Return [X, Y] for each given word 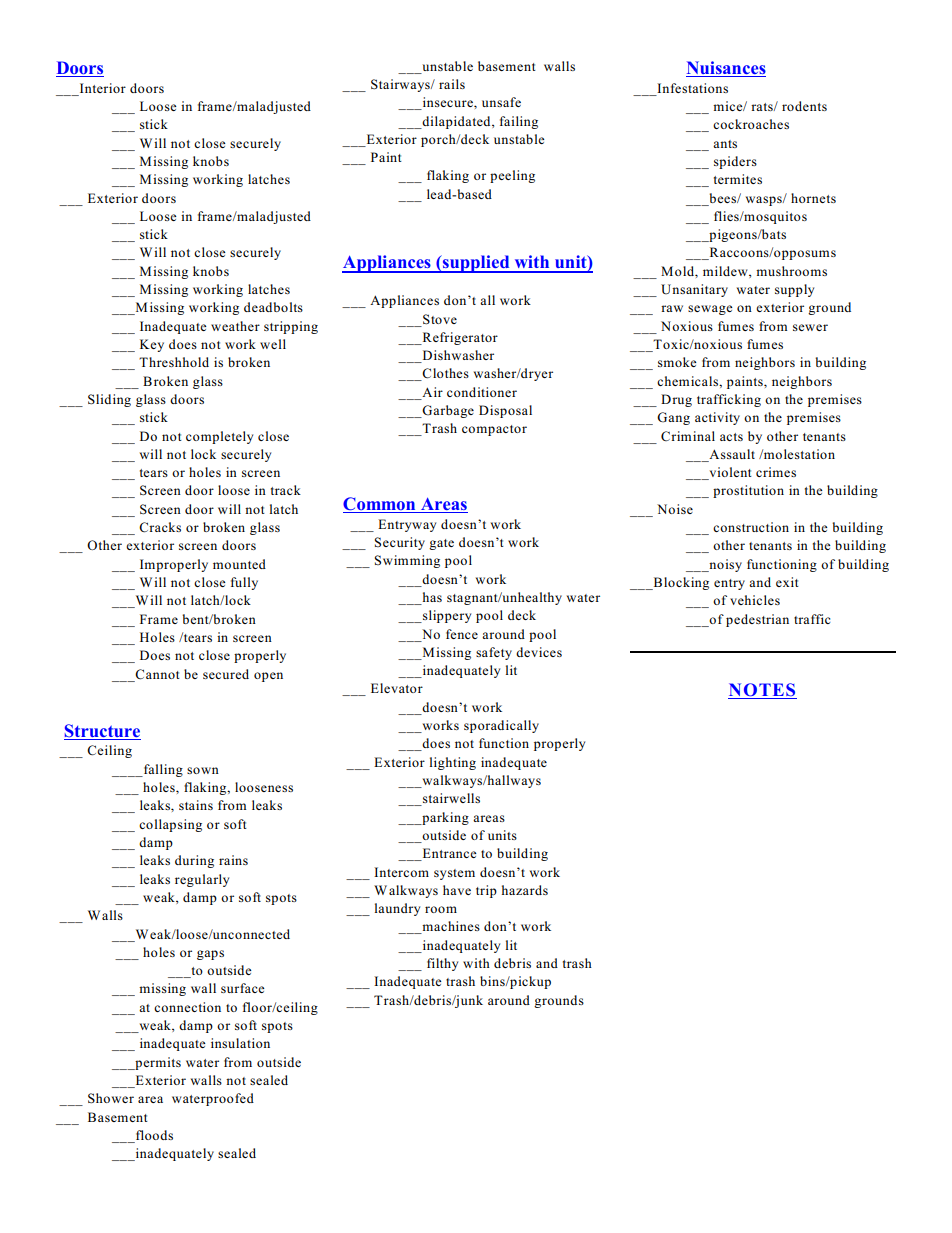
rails [452, 84]
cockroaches [751, 124]
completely [219, 437]
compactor [494, 430]
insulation [240, 1043]
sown [203, 770]
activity [717, 418]
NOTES [762, 691]
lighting [453, 763]
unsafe [501, 102]
